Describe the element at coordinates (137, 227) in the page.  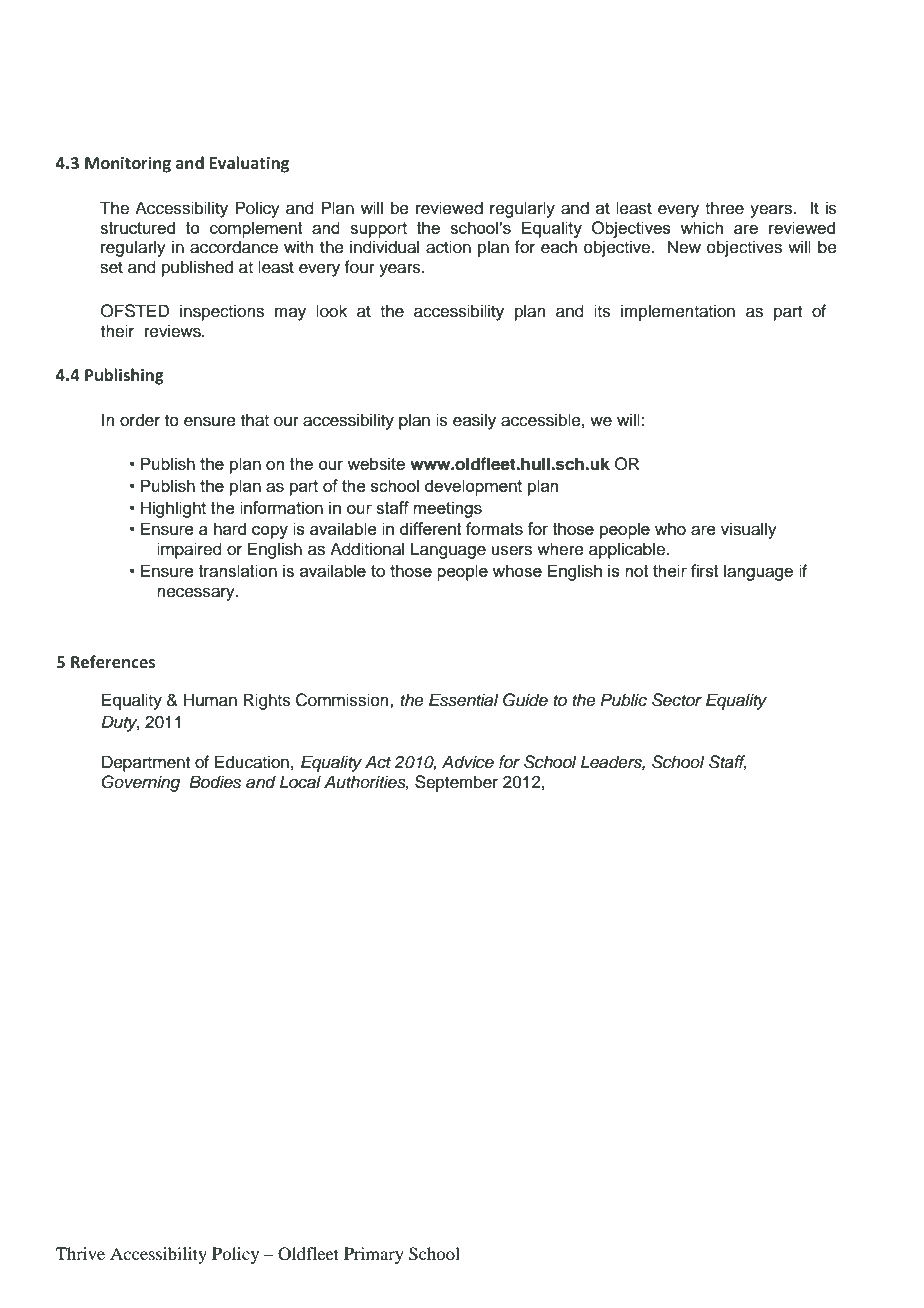
I see `structured` at that location.
